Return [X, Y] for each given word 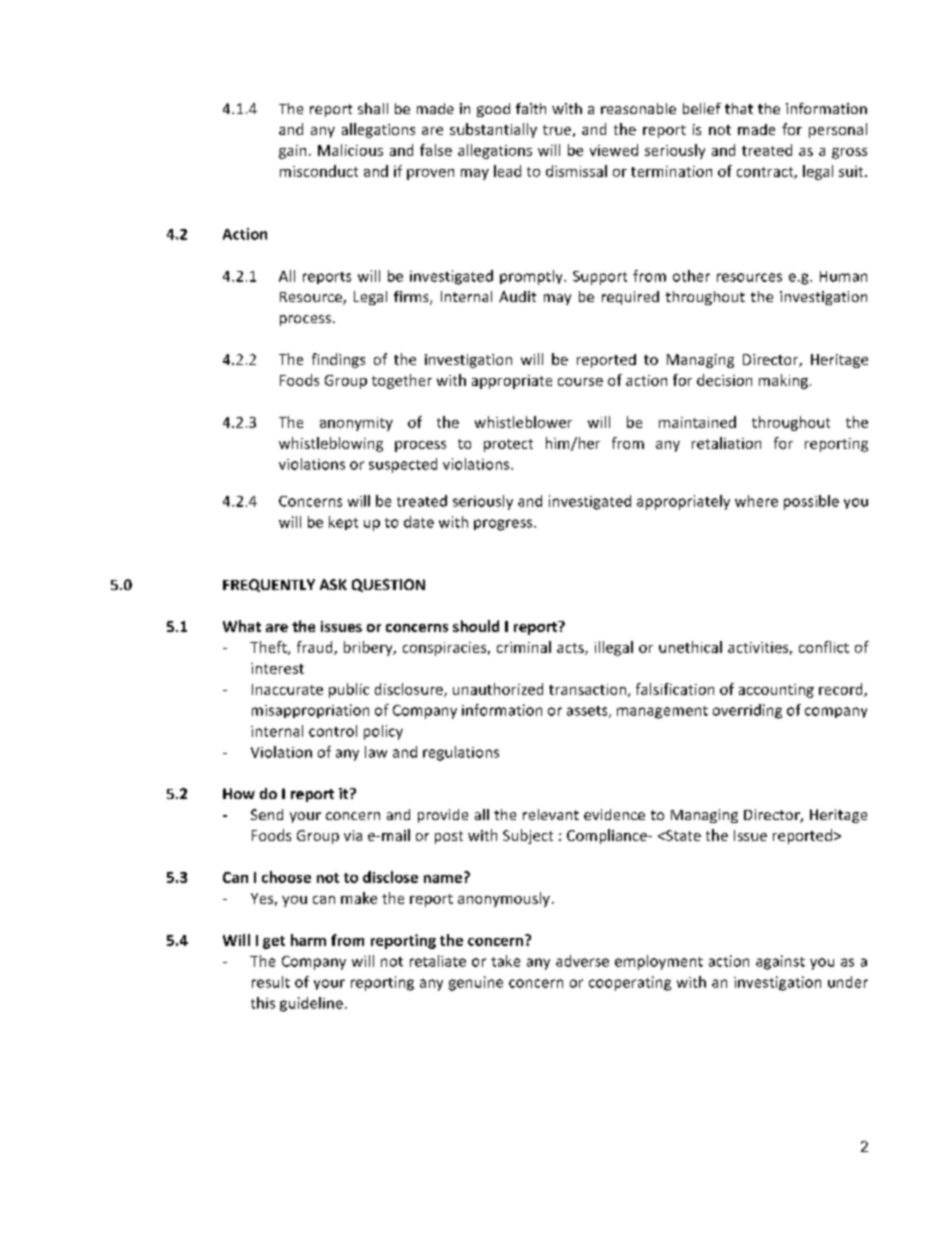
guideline [311, 1004]
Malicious [350, 150]
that [739, 108]
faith [531, 108]
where [756, 501]
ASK [333, 584]
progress [504, 525]
